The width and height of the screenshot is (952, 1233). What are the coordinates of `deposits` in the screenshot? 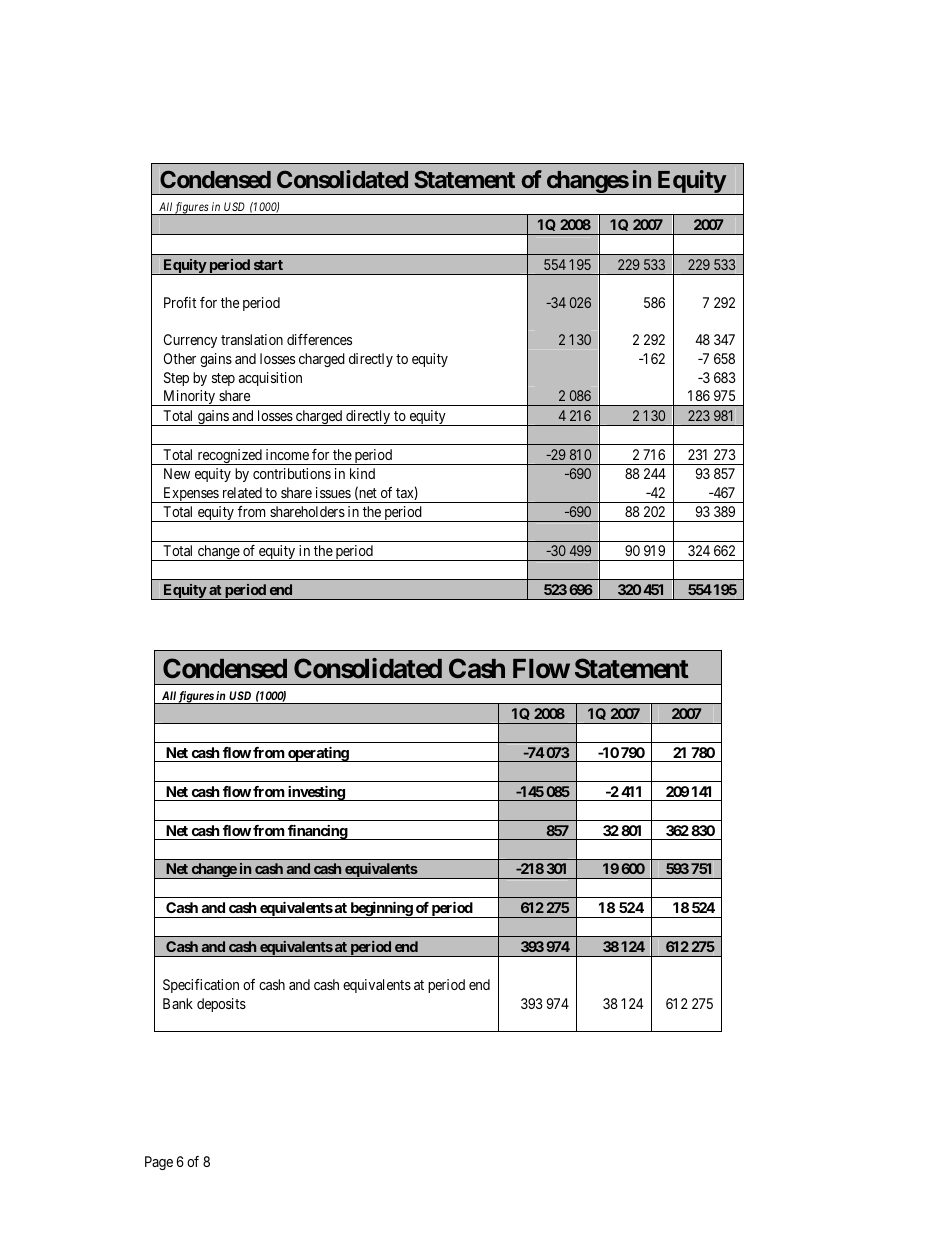 It's located at (221, 1005).
